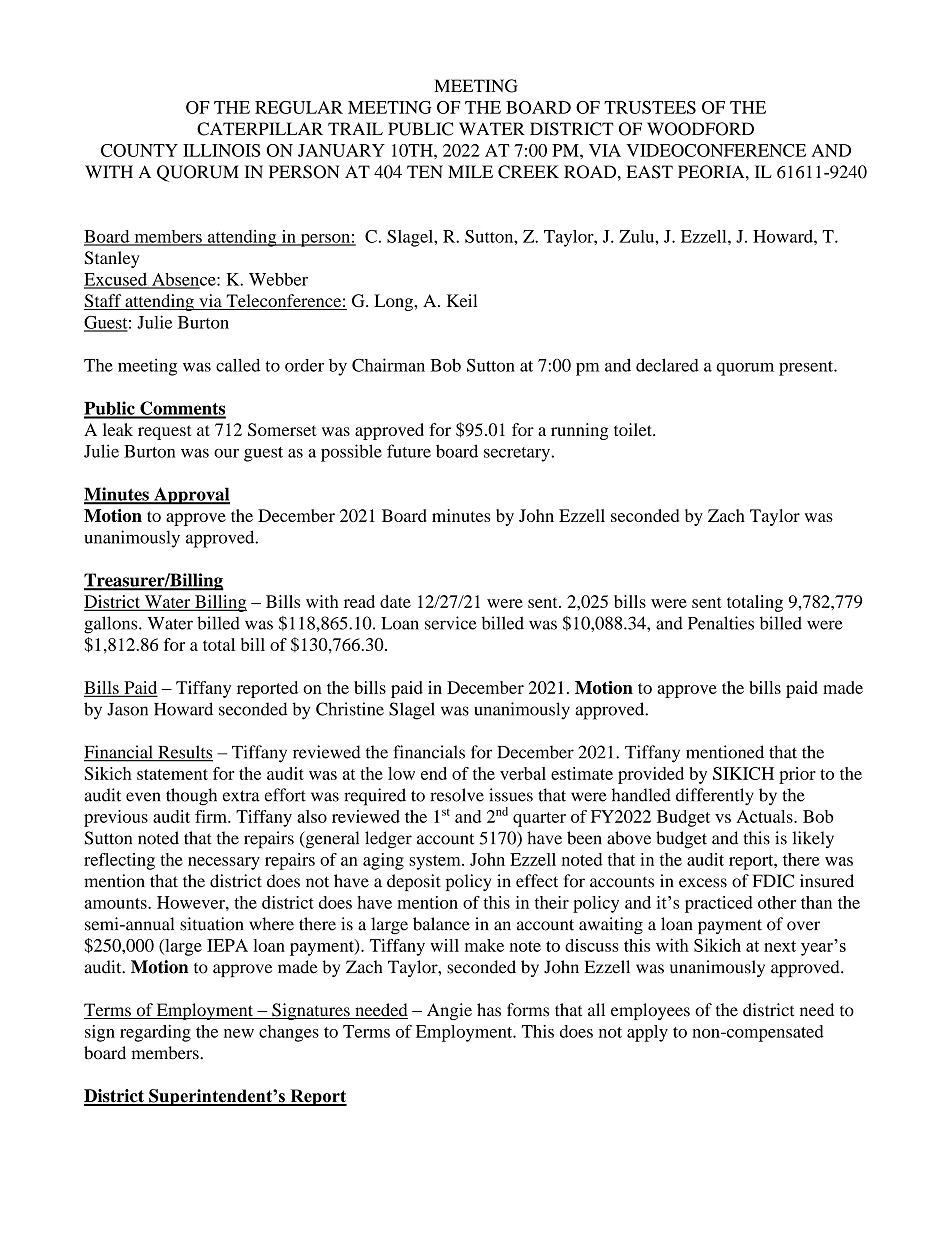 The width and height of the document is (952, 1233). I want to click on gallons, so click(112, 625).
